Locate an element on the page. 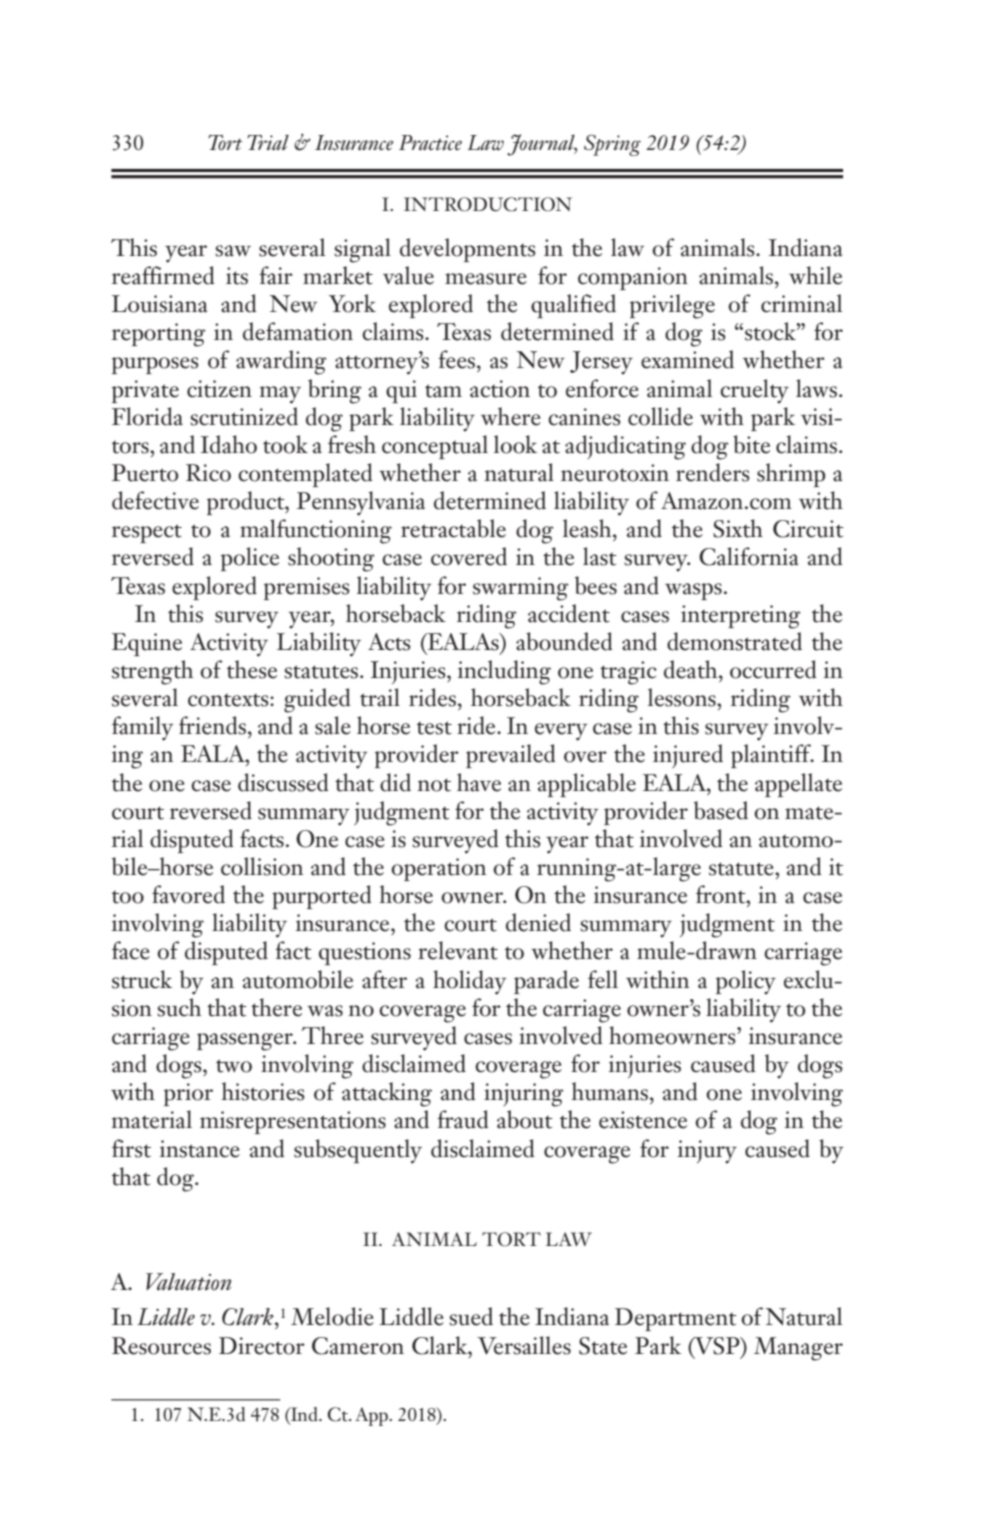 Image resolution: width=992 pixels, height=1520 pixels. friends is located at coordinates (212, 725).
